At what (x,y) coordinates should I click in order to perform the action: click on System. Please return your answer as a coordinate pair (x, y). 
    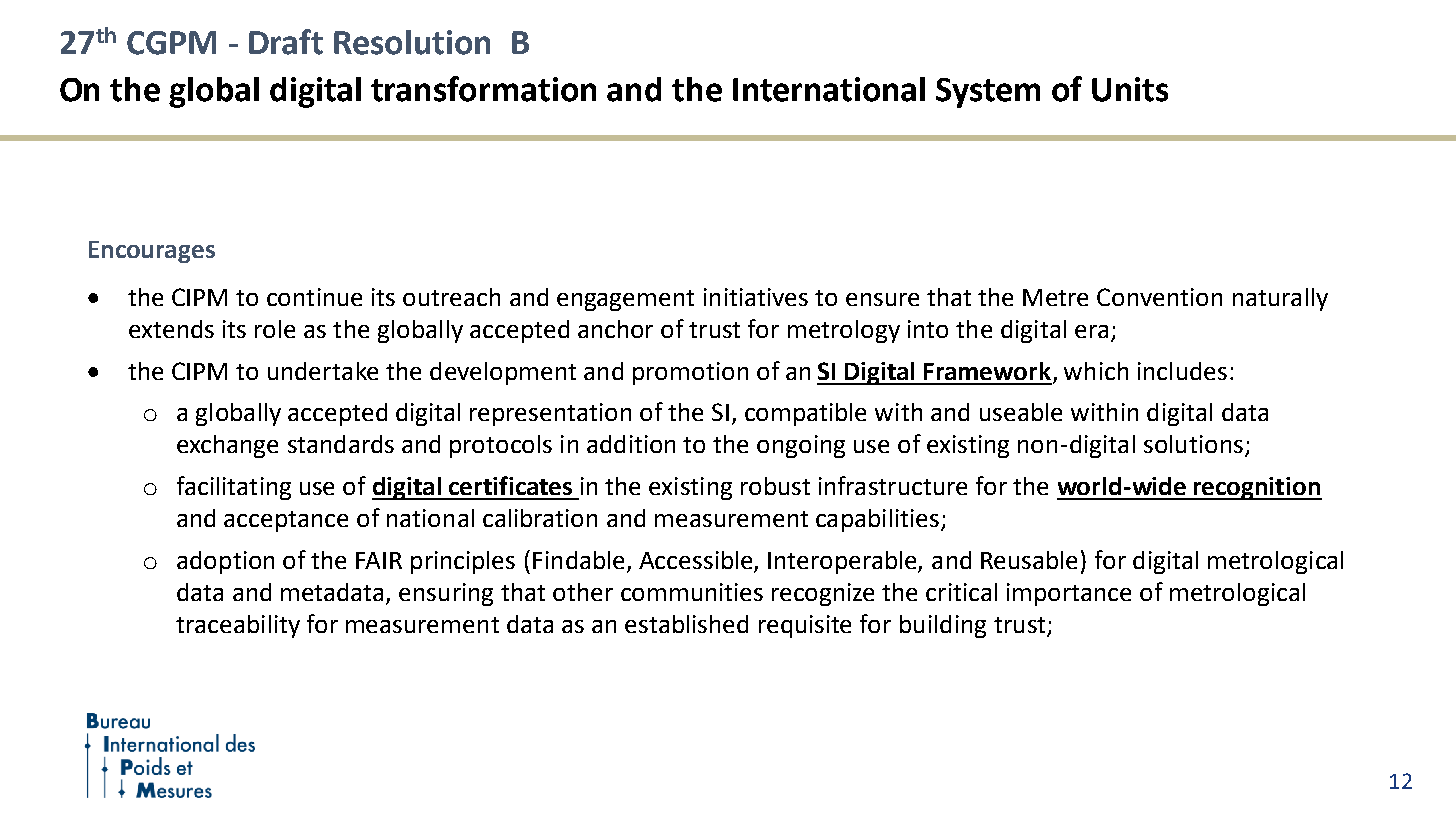
    Looking at the image, I should click on (988, 93).
